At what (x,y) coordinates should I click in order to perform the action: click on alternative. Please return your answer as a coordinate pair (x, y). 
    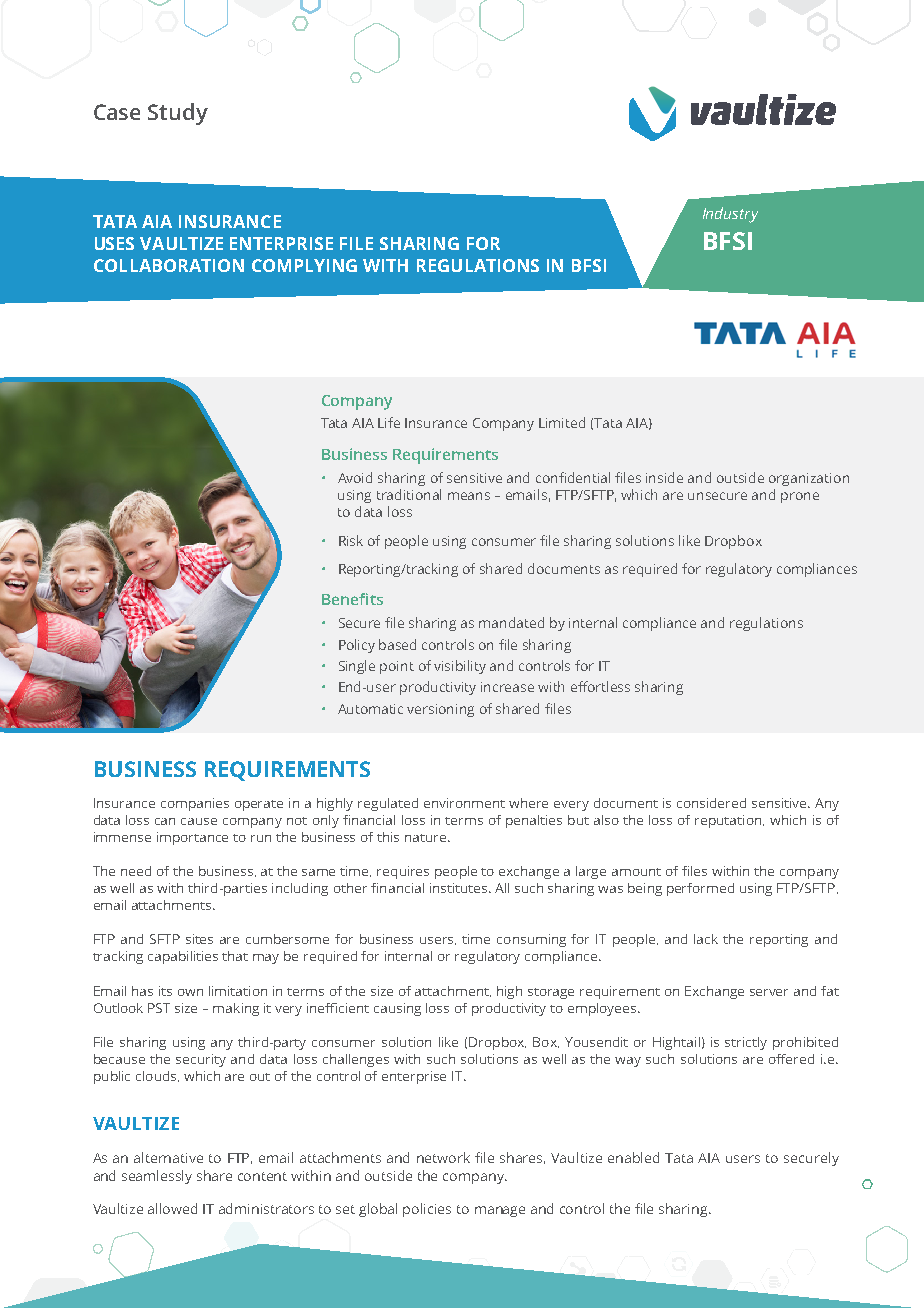
    Looking at the image, I should click on (168, 1157).
